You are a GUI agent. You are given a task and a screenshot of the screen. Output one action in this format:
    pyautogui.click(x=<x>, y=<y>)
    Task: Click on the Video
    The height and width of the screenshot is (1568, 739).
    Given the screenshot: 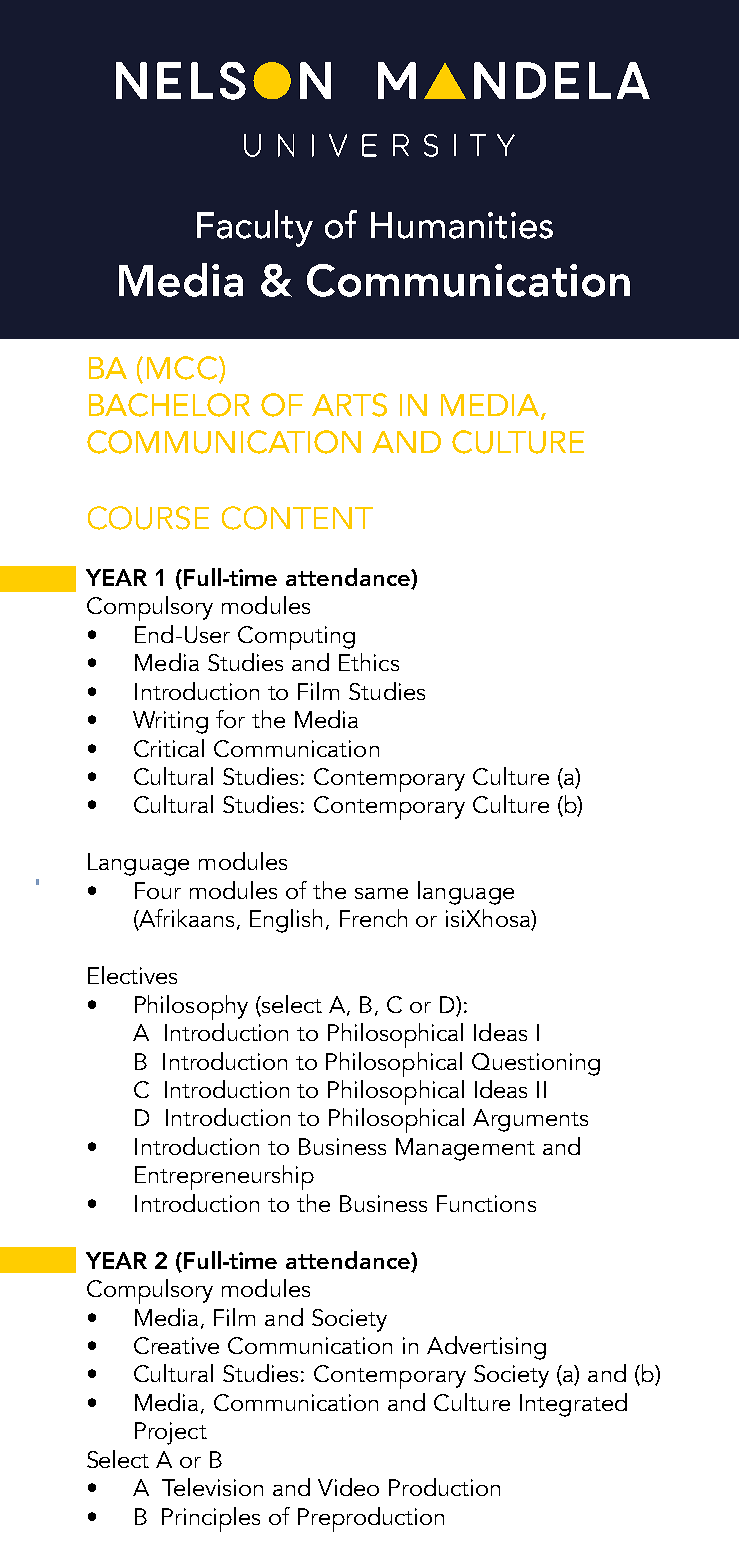 What is the action you would take?
    pyautogui.click(x=348, y=1487)
